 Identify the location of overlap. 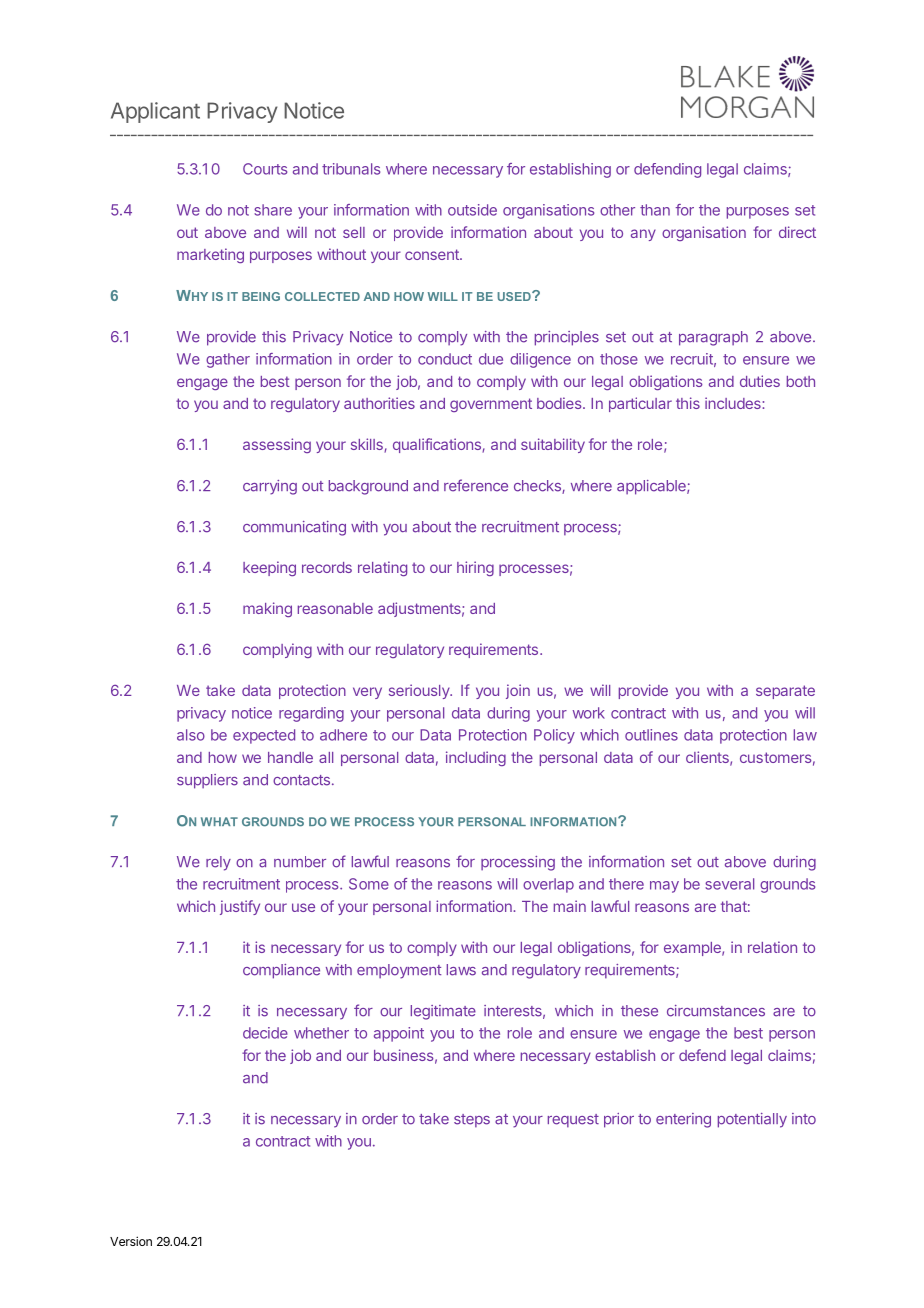
(548, 885).
